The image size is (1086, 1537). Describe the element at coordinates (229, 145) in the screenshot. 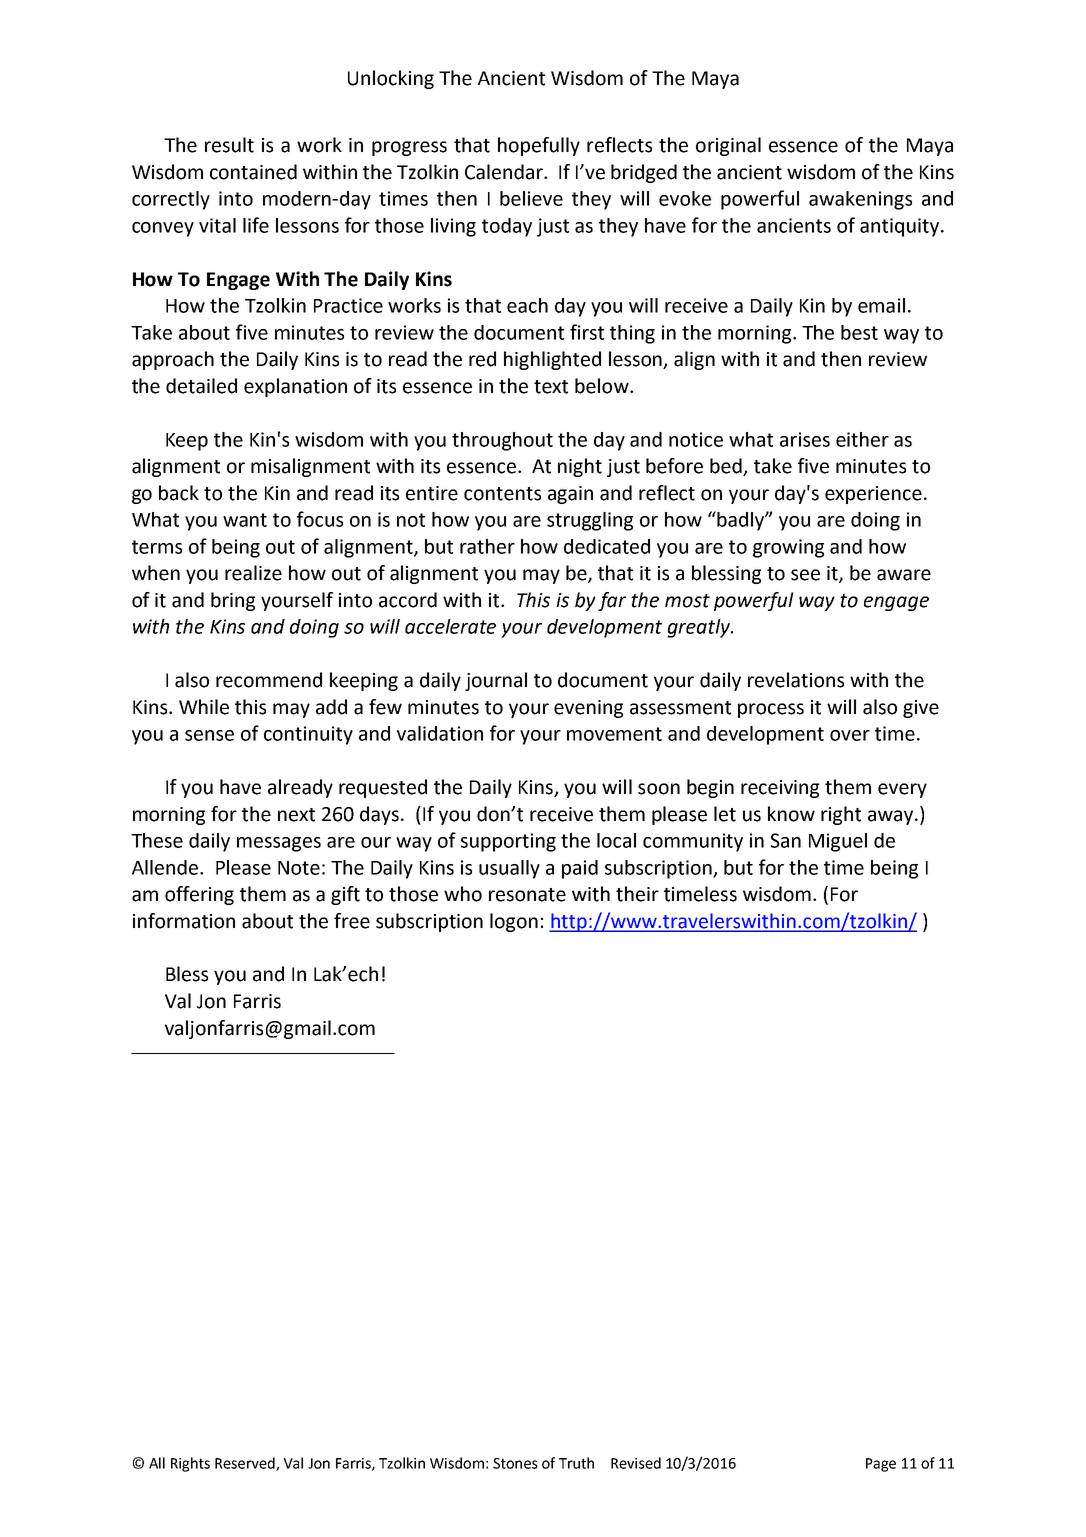

I see `result` at that location.
